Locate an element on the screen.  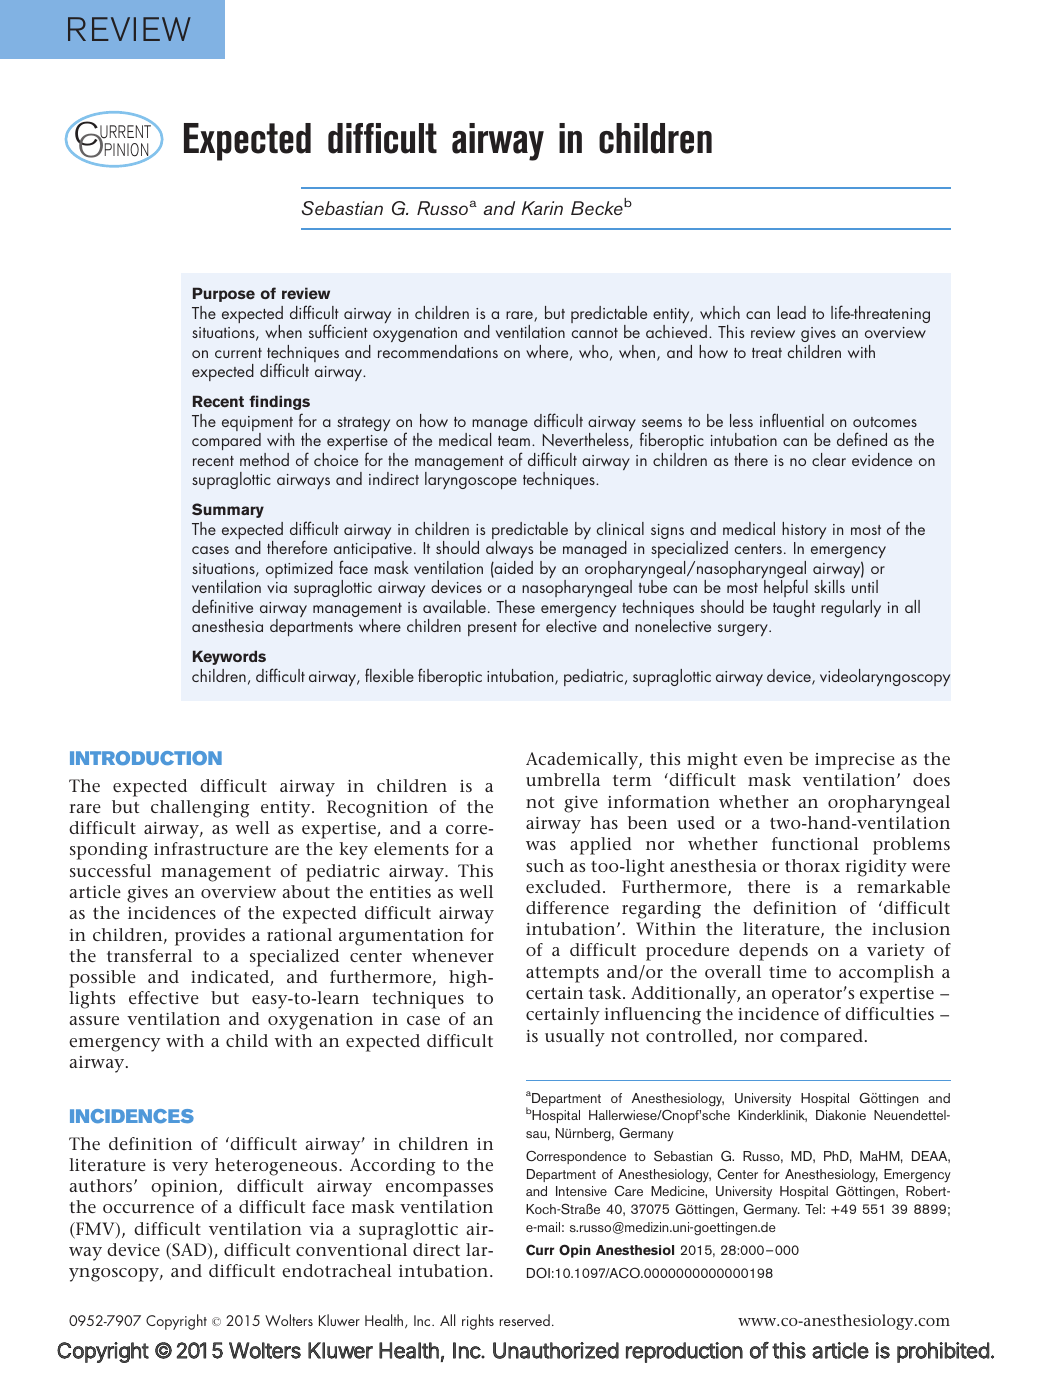
provides is located at coordinates (210, 937).
